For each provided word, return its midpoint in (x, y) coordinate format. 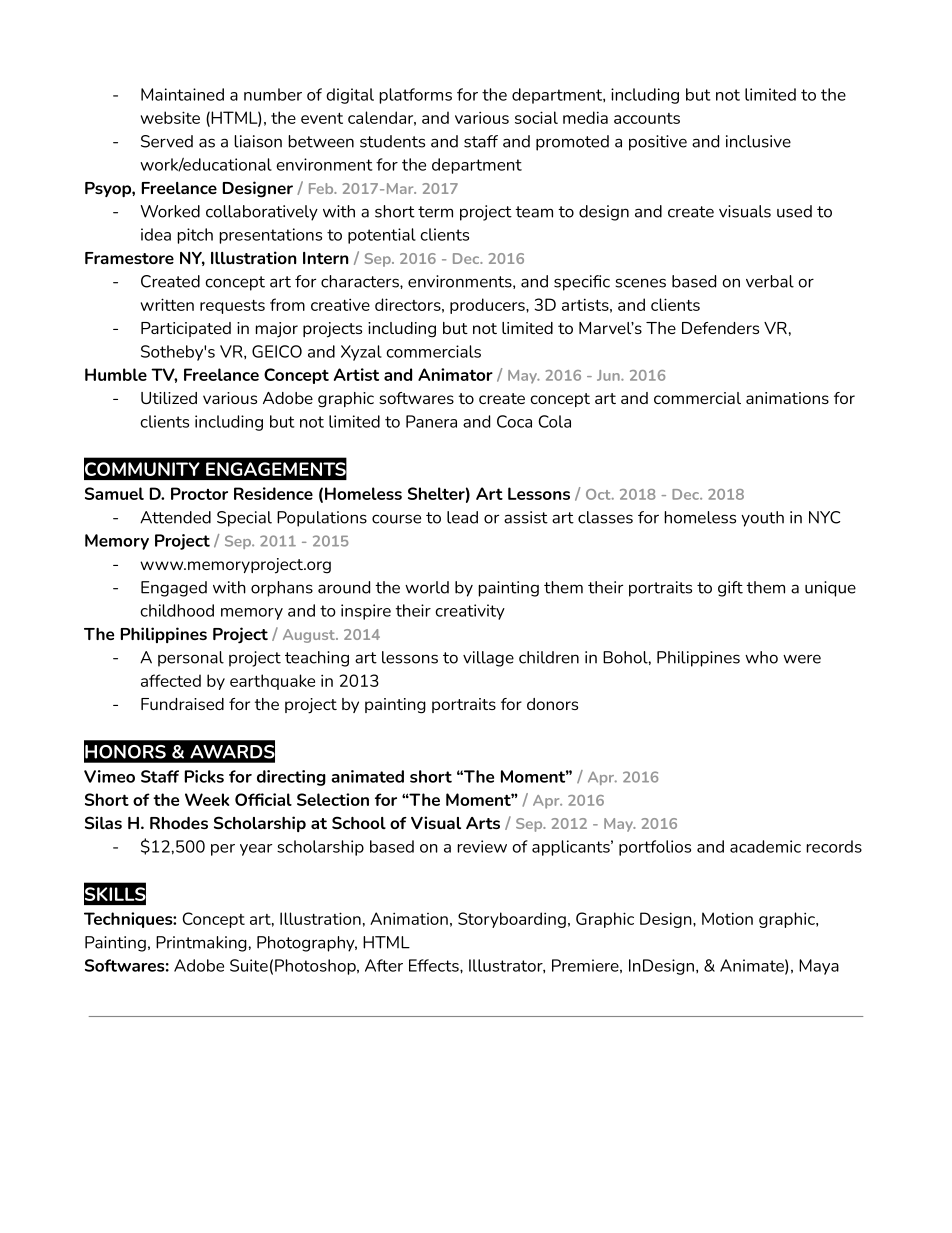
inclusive (758, 141)
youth (762, 519)
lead (462, 517)
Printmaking (201, 944)
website (170, 117)
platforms (415, 96)
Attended (175, 517)
